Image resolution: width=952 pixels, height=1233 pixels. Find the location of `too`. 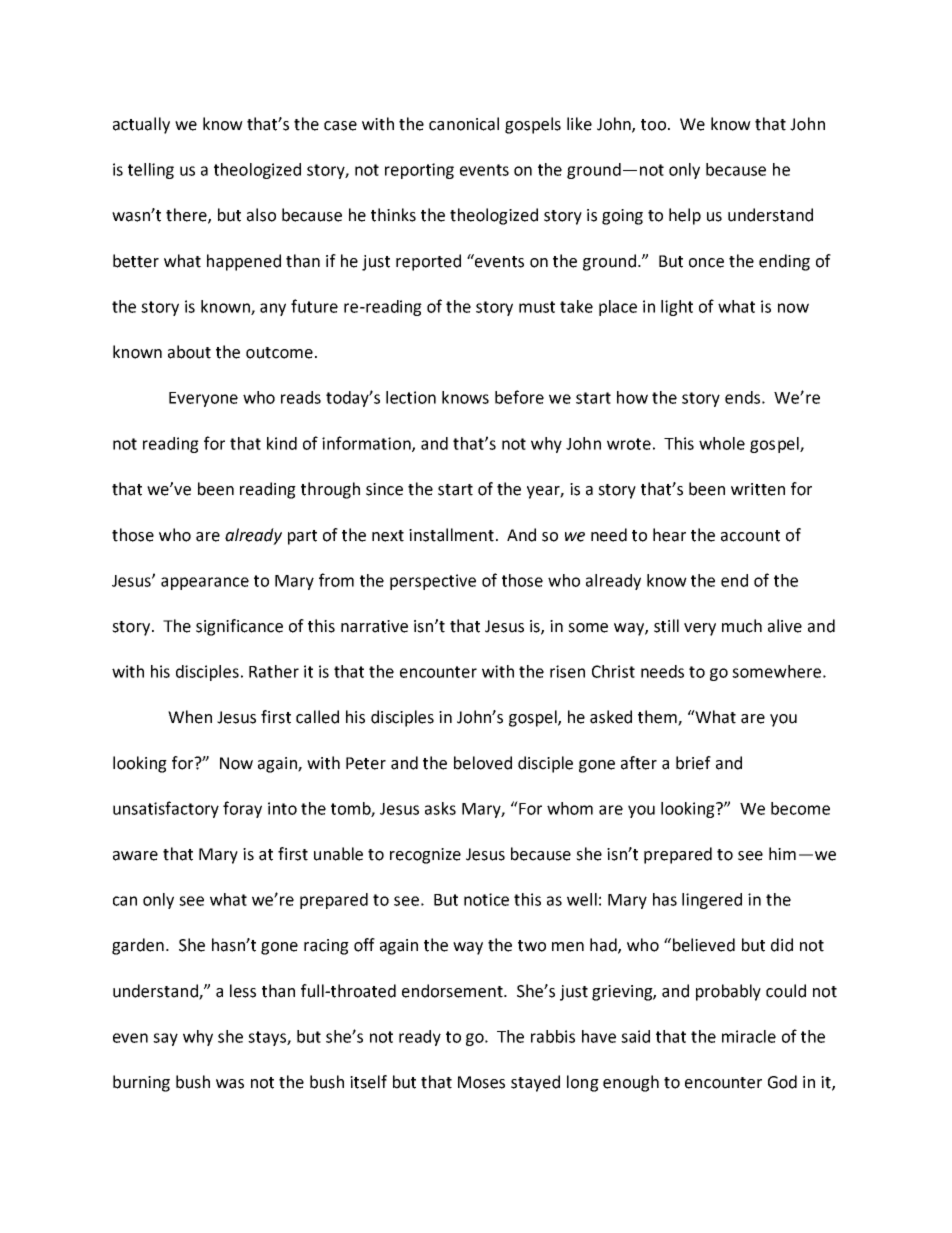

too is located at coordinates (653, 125).
